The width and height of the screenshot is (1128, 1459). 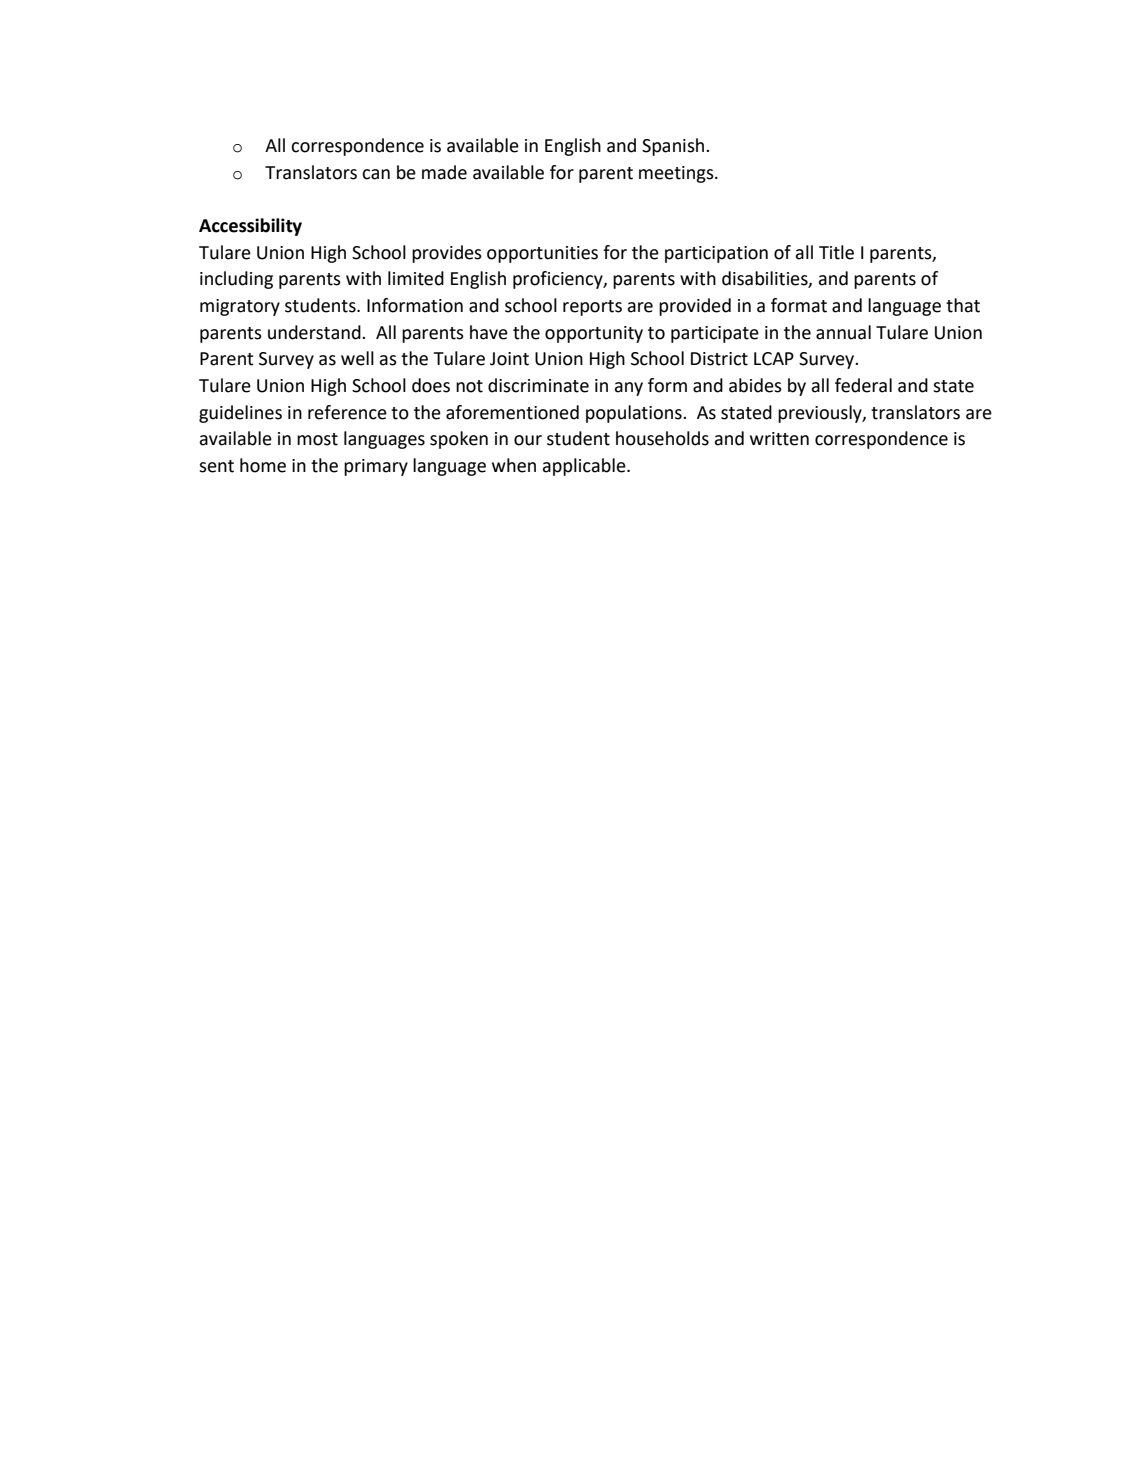 What do you see at coordinates (376, 174) in the screenshot?
I see `can` at bounding box center [376, 174].
